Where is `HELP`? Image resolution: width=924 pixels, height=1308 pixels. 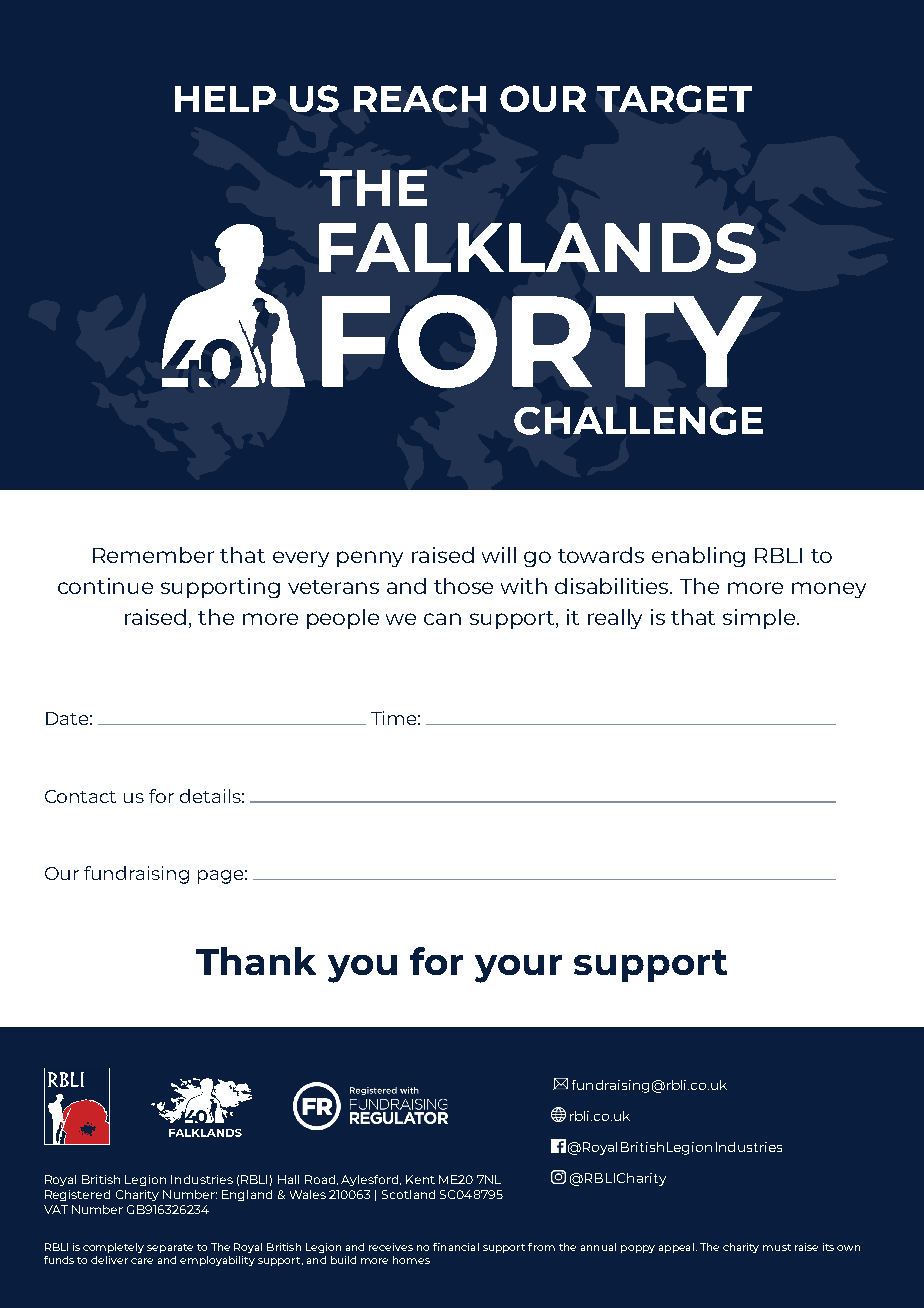
HELP is located at coordinates (225, 99).
